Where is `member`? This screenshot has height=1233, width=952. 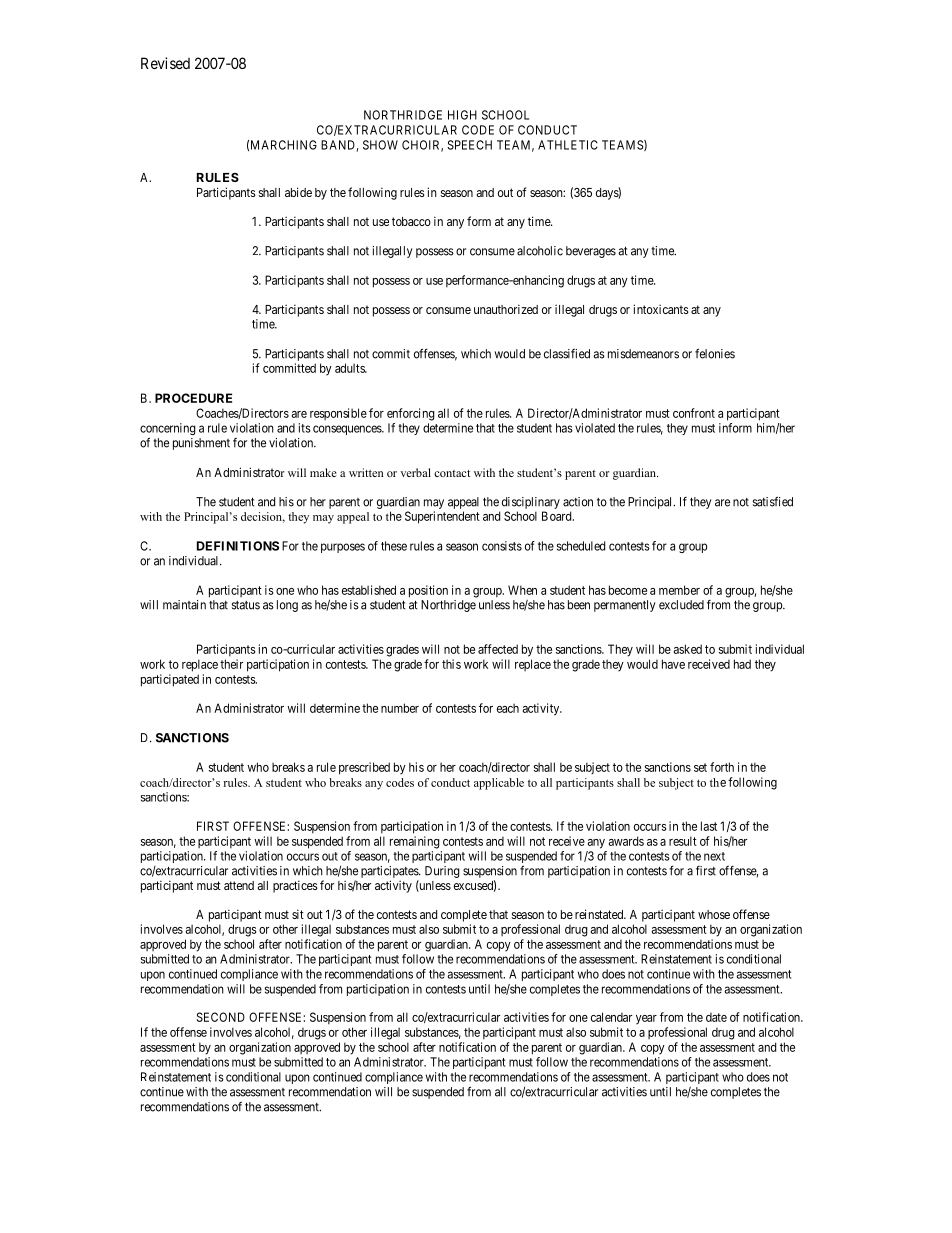 member is located at coordinates (679, 590).
